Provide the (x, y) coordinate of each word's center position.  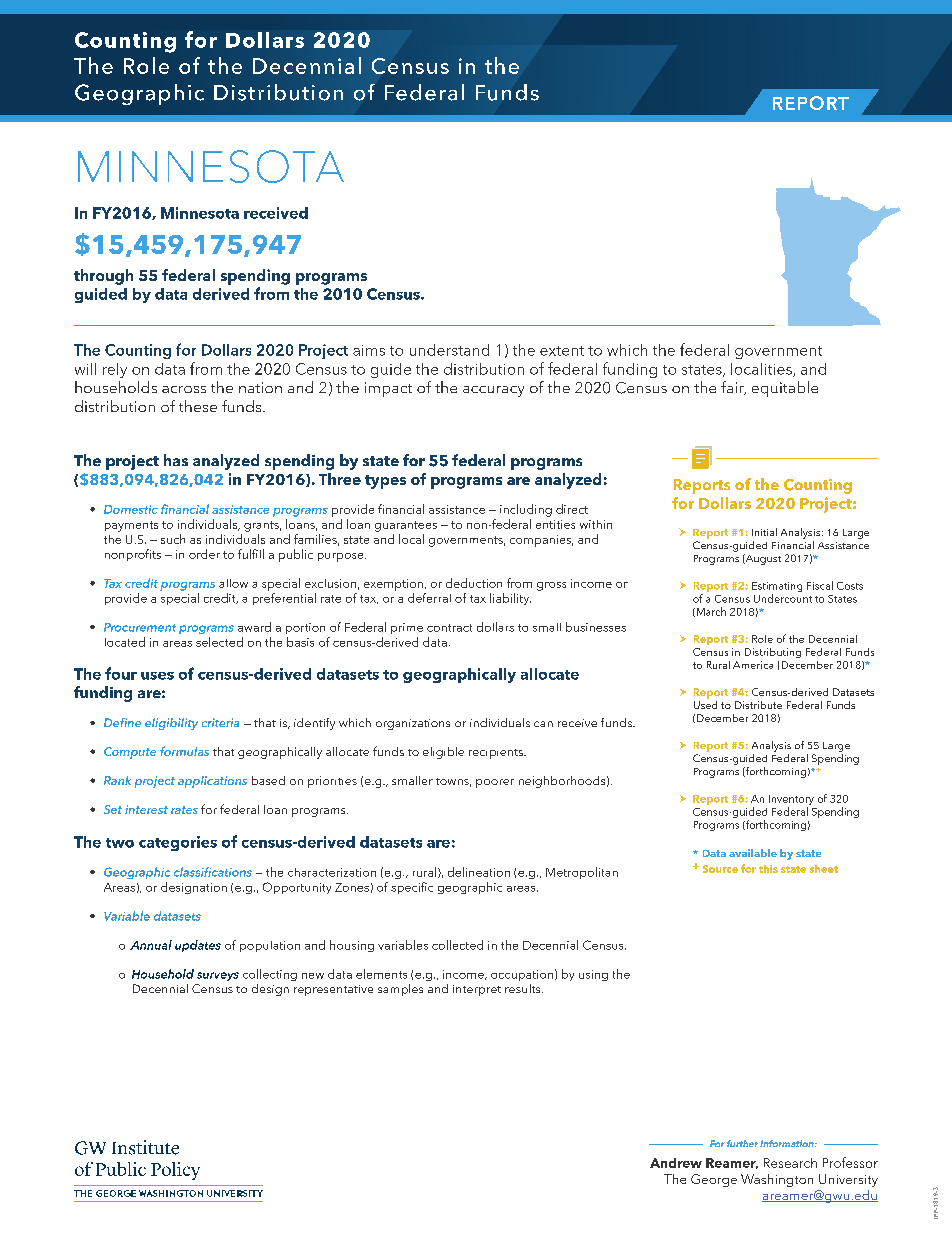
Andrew (676, 1163)
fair (733, 388)
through (103, 277)
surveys (218, 976)
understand (449, 350)
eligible (443, 753)
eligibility (171, 724)
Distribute (758, 705)
